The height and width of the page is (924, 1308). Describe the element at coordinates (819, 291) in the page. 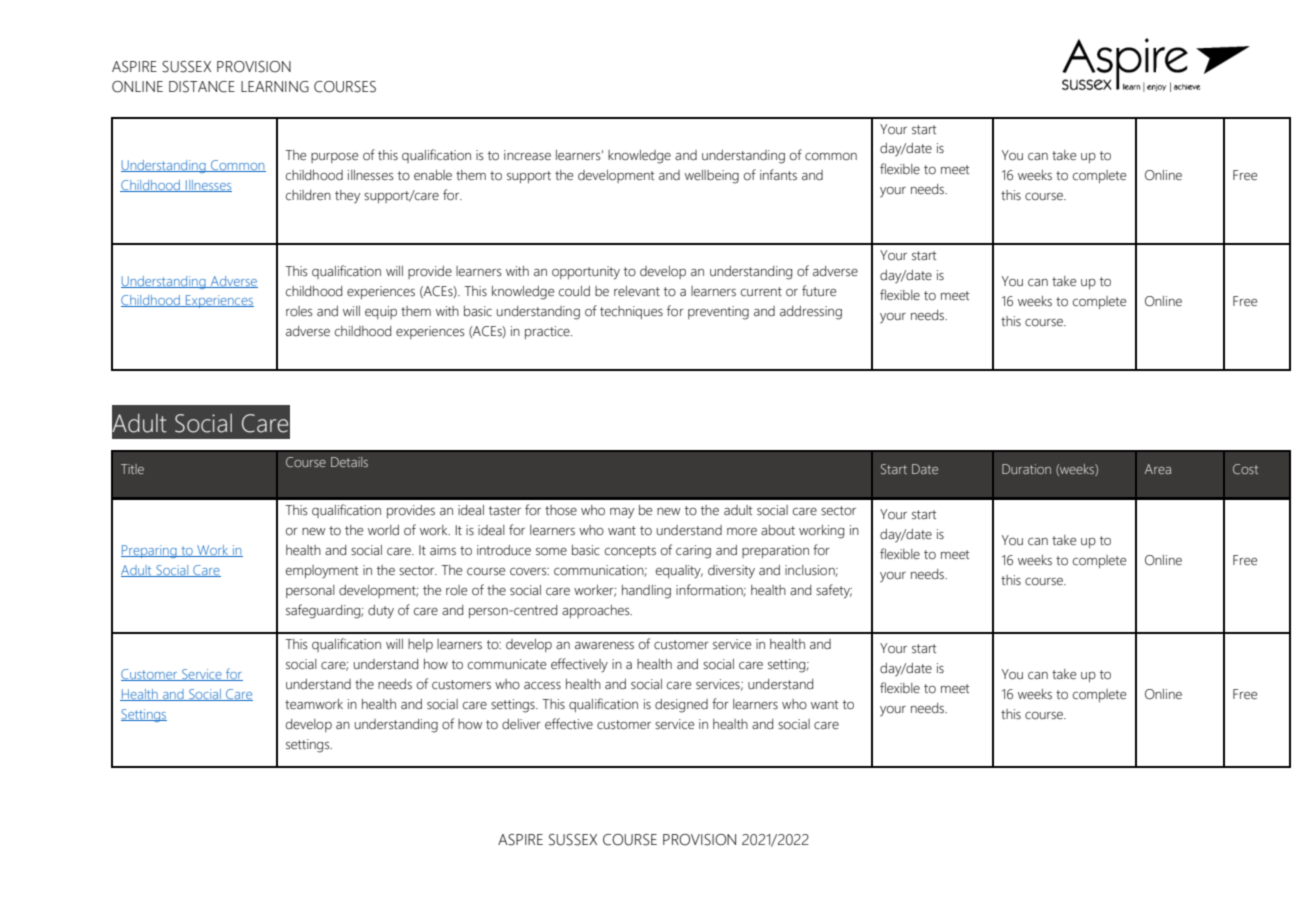

I see `future` at that location.
